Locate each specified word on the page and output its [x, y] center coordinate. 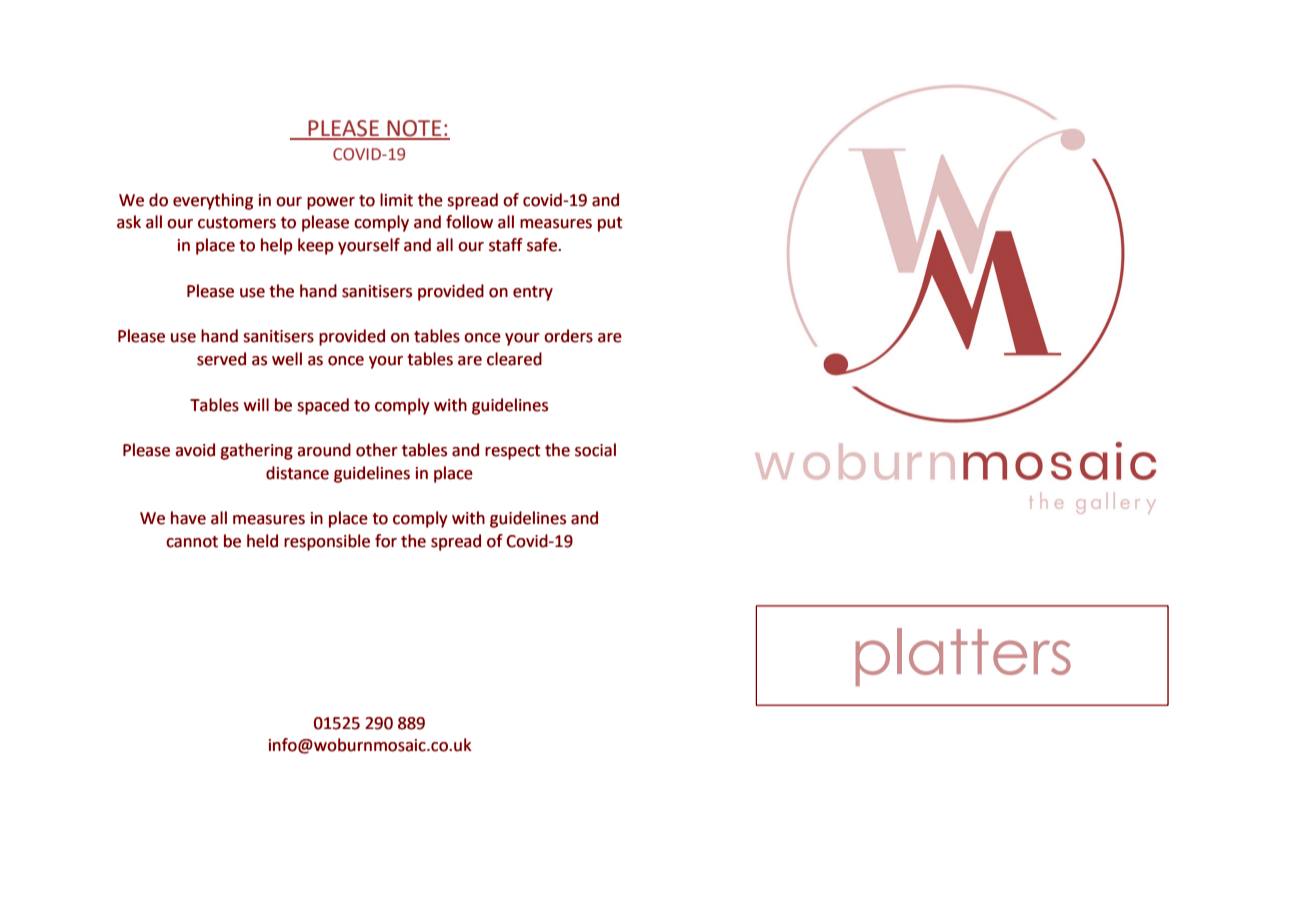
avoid [195, 450]
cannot [192, 542]
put [610, 224]
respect [513, 452]
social [595, 450]
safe [543, 245]
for [386, 541]
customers [237, 223]
